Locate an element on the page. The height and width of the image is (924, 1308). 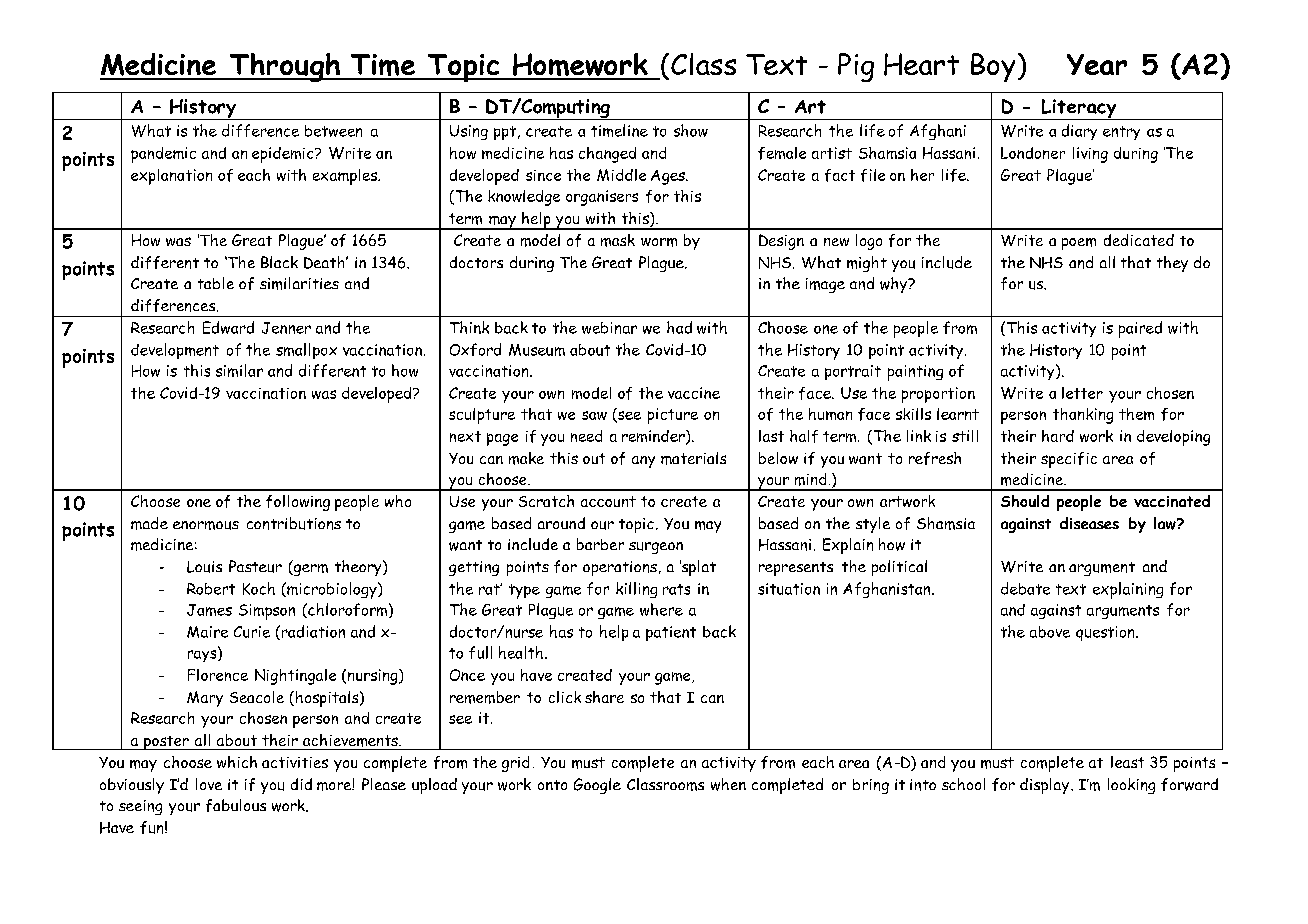
Simpson is located at coordinates (267, 612).
